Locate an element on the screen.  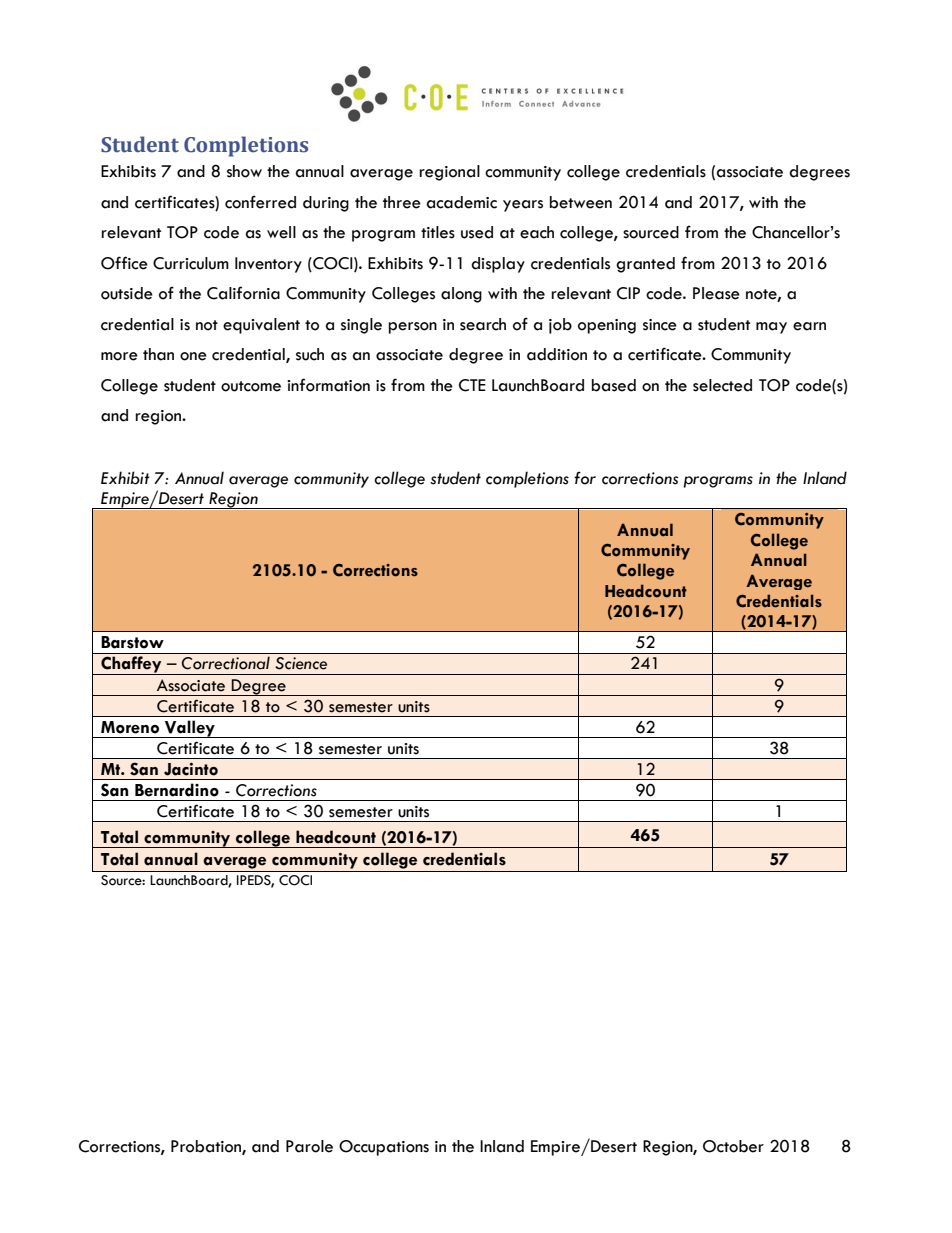
academic is located at coordinates (462, 202).
